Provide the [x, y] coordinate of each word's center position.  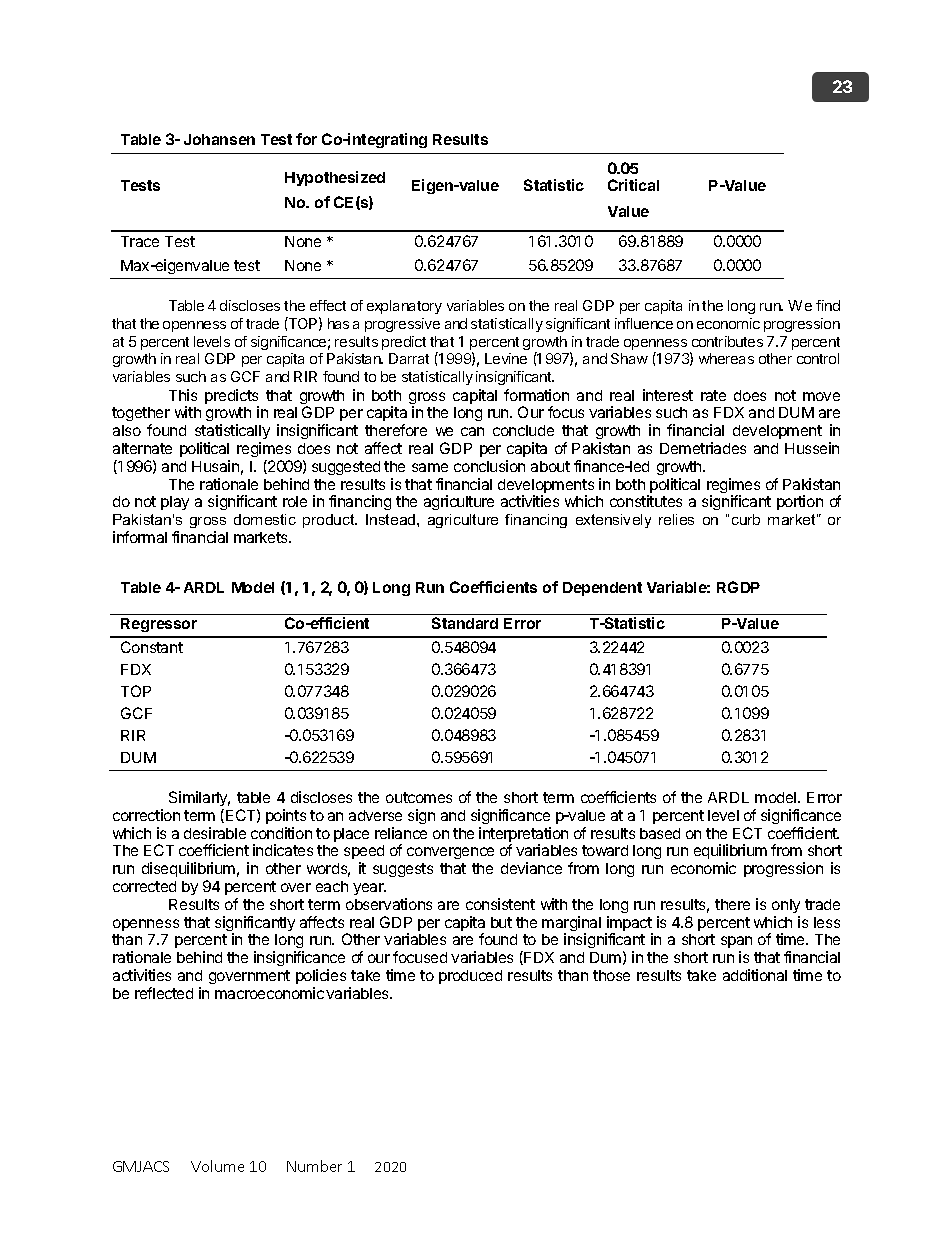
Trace [140, 241]
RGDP [738, 587]
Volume [217, 1166]
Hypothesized [335, 178]
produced [470, 977]
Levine [506, 358]
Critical [633, 185]
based [660, 833]
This [183, 395]
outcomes [419, 797]
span [736, 944]
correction [146, 815]
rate [713, 395]
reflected [164, 993]
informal [140, 537]
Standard [465, 623]
